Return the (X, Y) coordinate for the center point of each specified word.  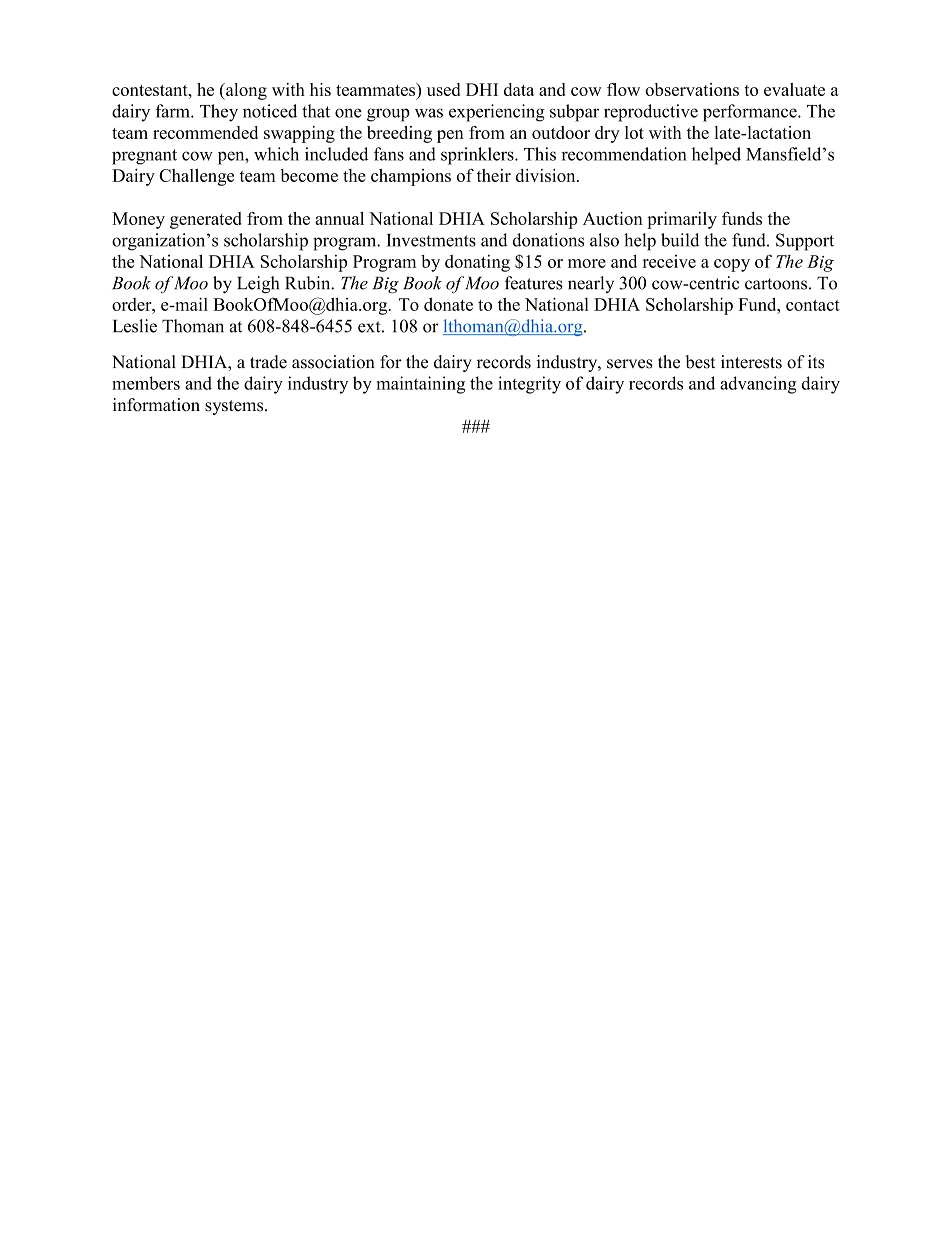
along (245, 91)
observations (692, 89)
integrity (529, 385)
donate (448, 304)
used (443, 89)
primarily (682, 220)
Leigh (258, 285)
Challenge (196, 177)
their (494, 175)
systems (235, 407)
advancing (758, 385)
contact (813, 305)
